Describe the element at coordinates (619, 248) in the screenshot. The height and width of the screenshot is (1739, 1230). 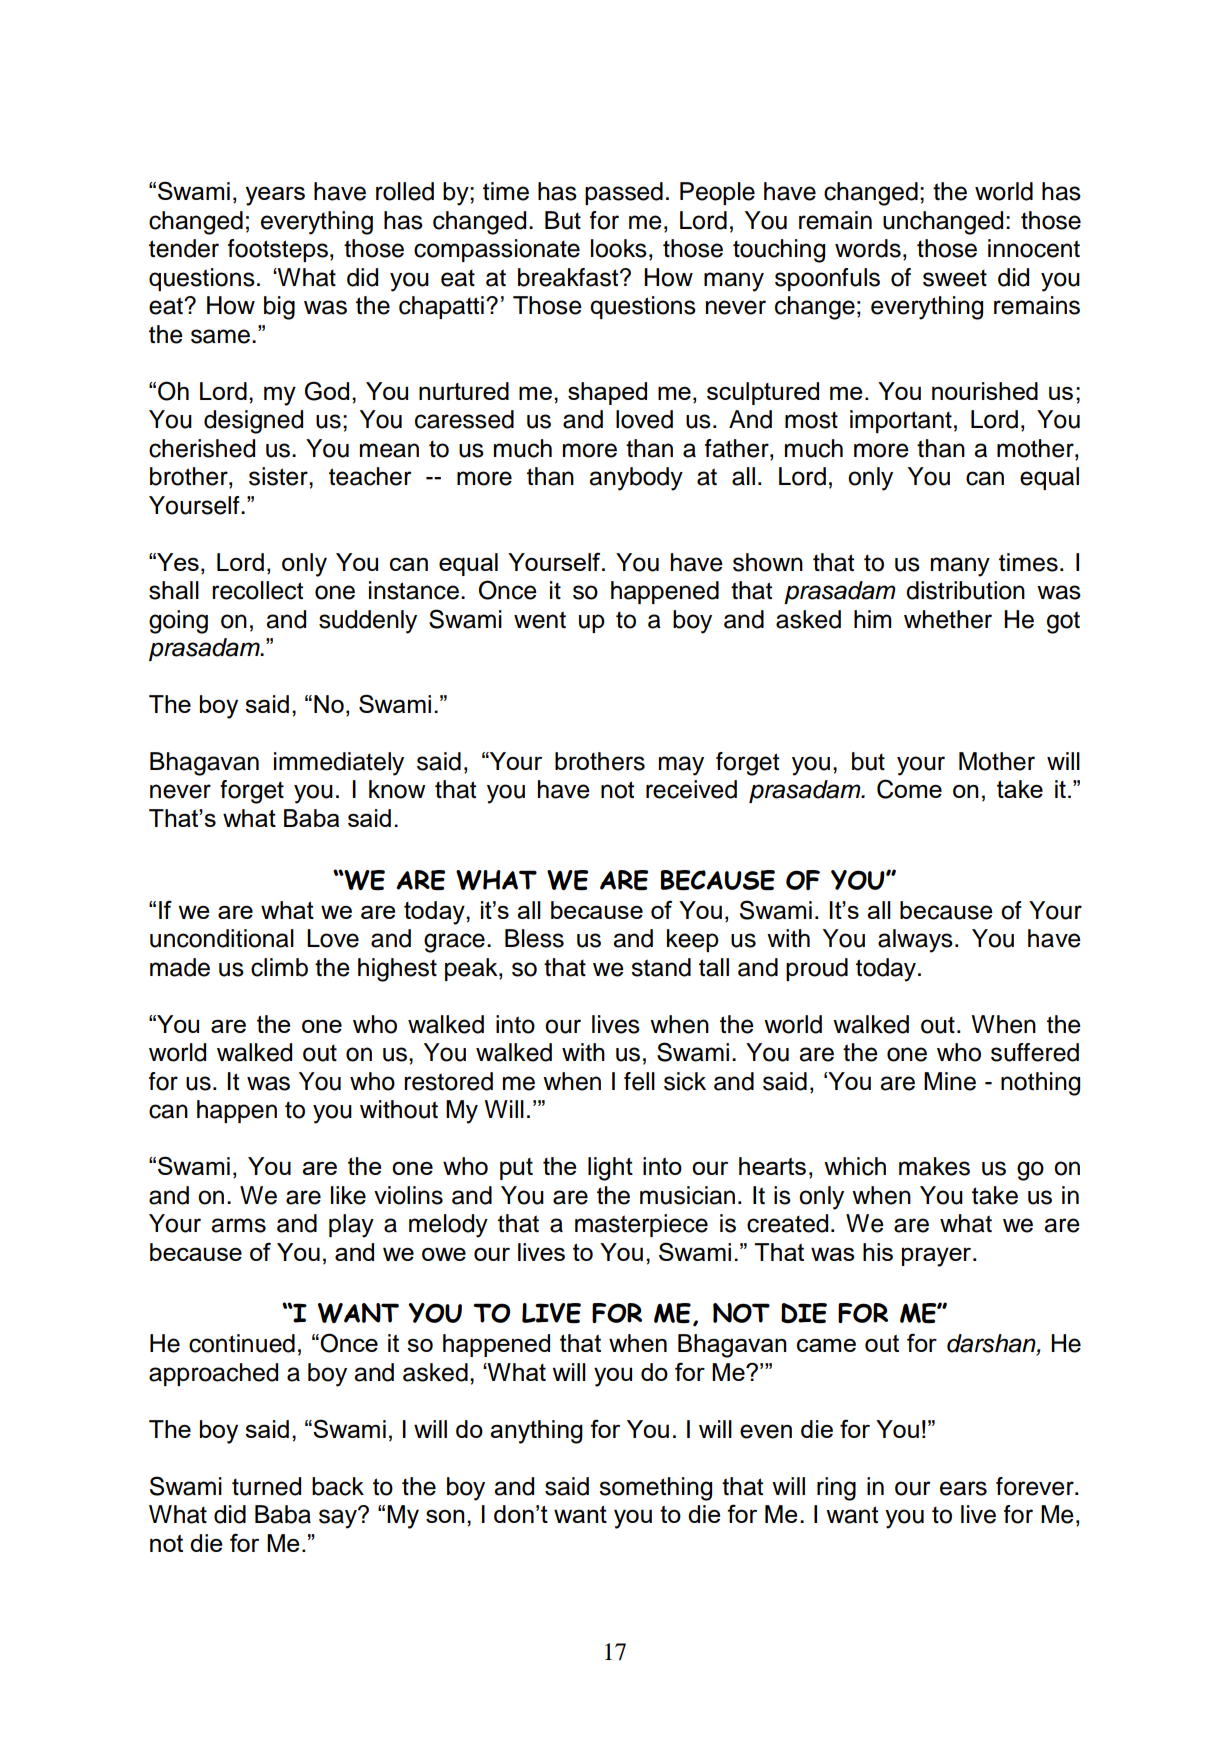
I see `looks` at that location.
